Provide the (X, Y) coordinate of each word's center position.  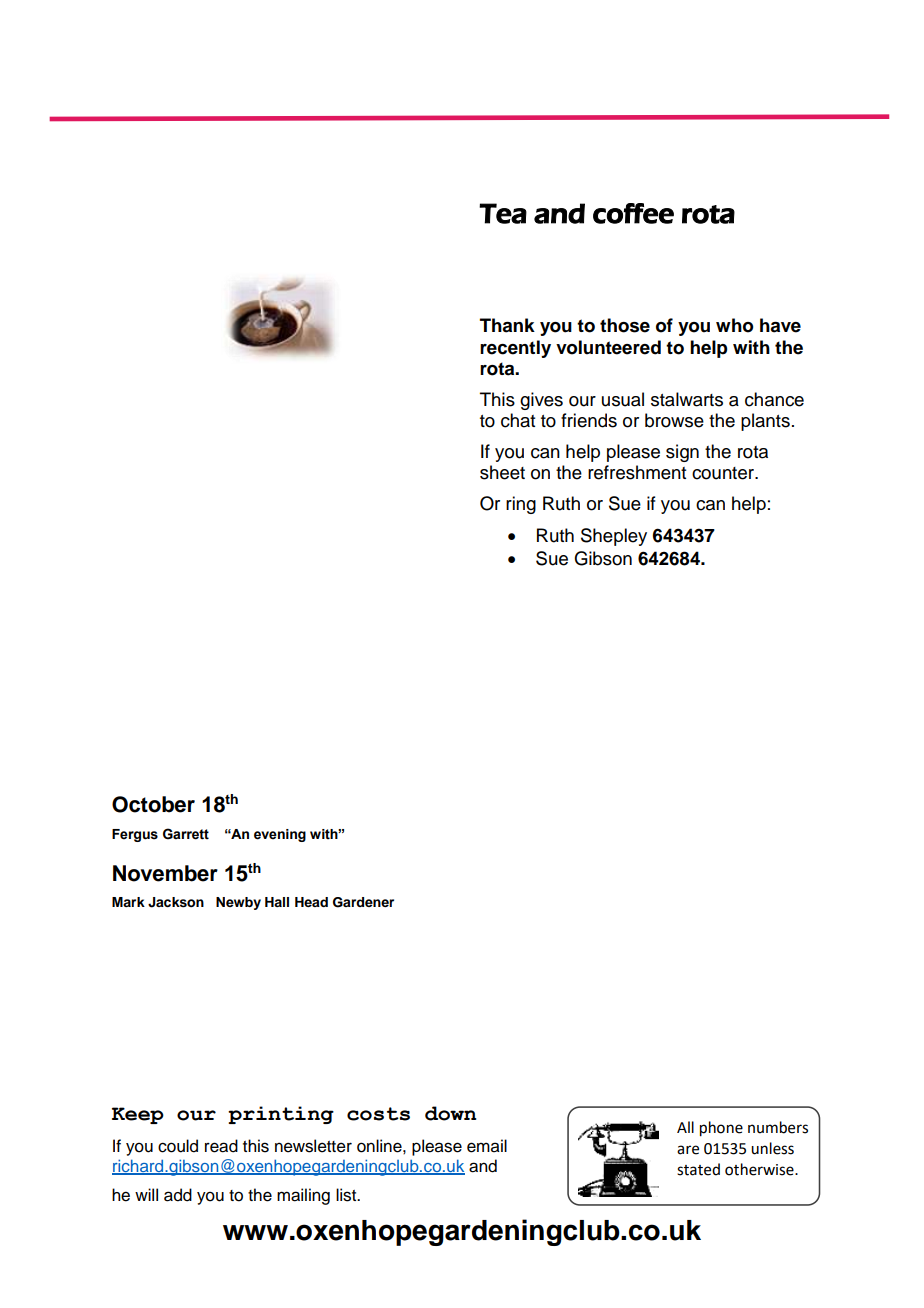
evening (280, 835)
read (221, 1146)
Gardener (363, 902)
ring (521, 505)
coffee (633, 213)
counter (724, 473)
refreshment (637, 472)
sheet (502, 472)
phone (721, 1129)
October (153, 804)
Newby (238, 903)
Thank (507, 325)
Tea (503, 213)
